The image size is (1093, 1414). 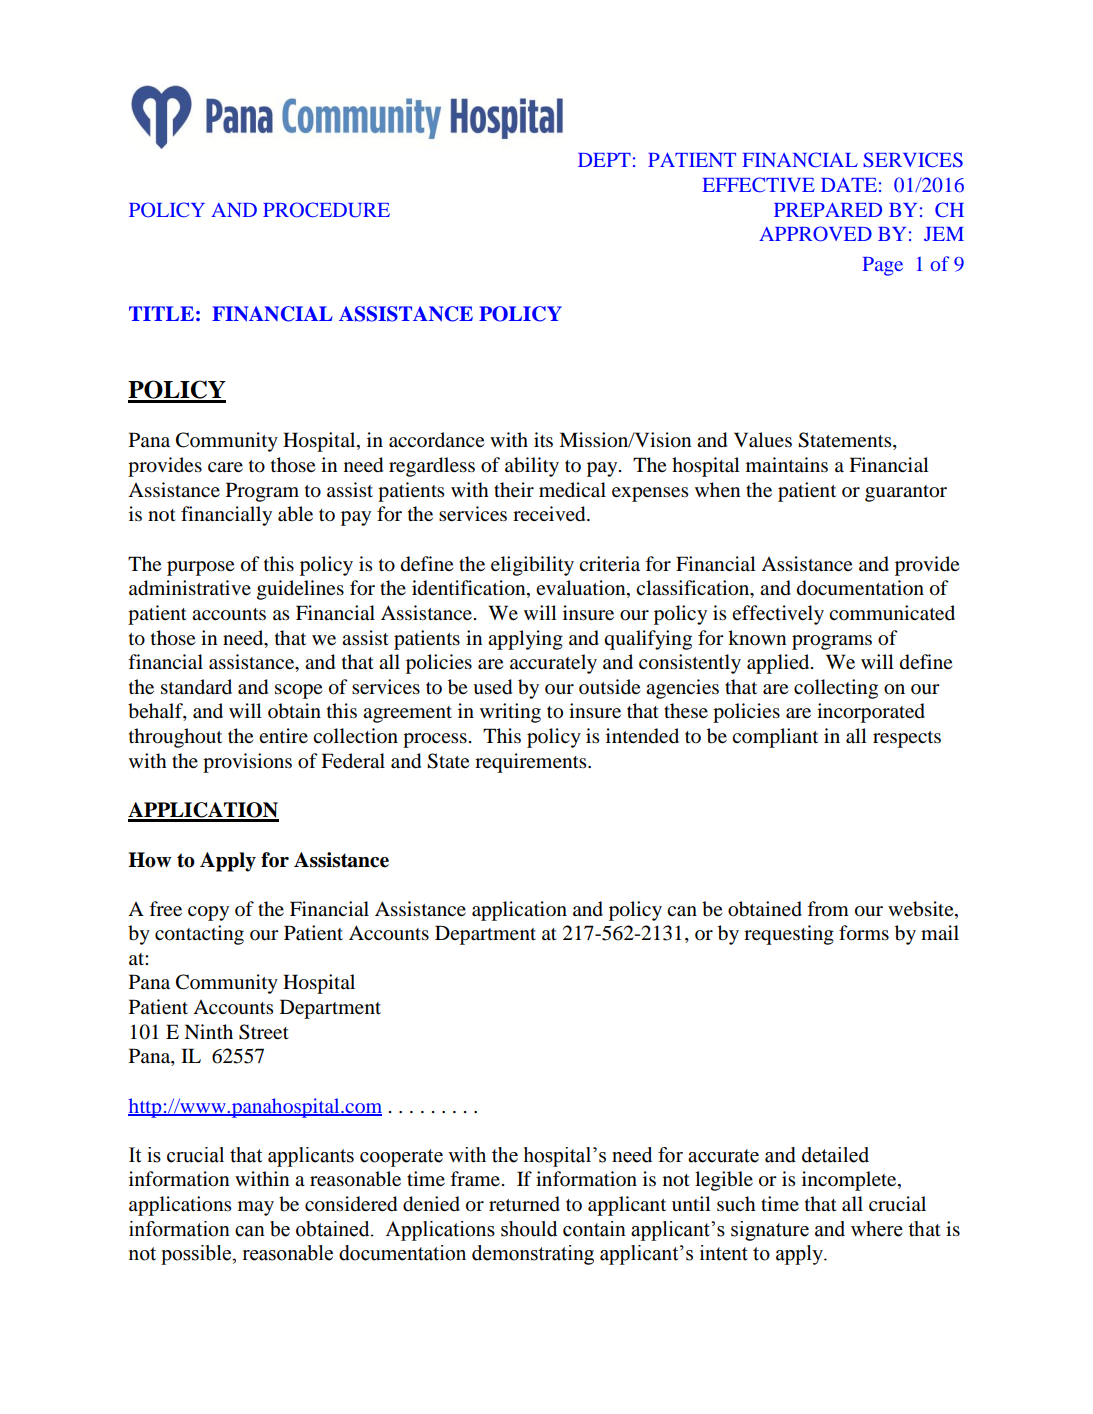 What do you see at coordinates (200, 568) in the screenshot?
I see `purpose` at bounding box center [200, 568].
